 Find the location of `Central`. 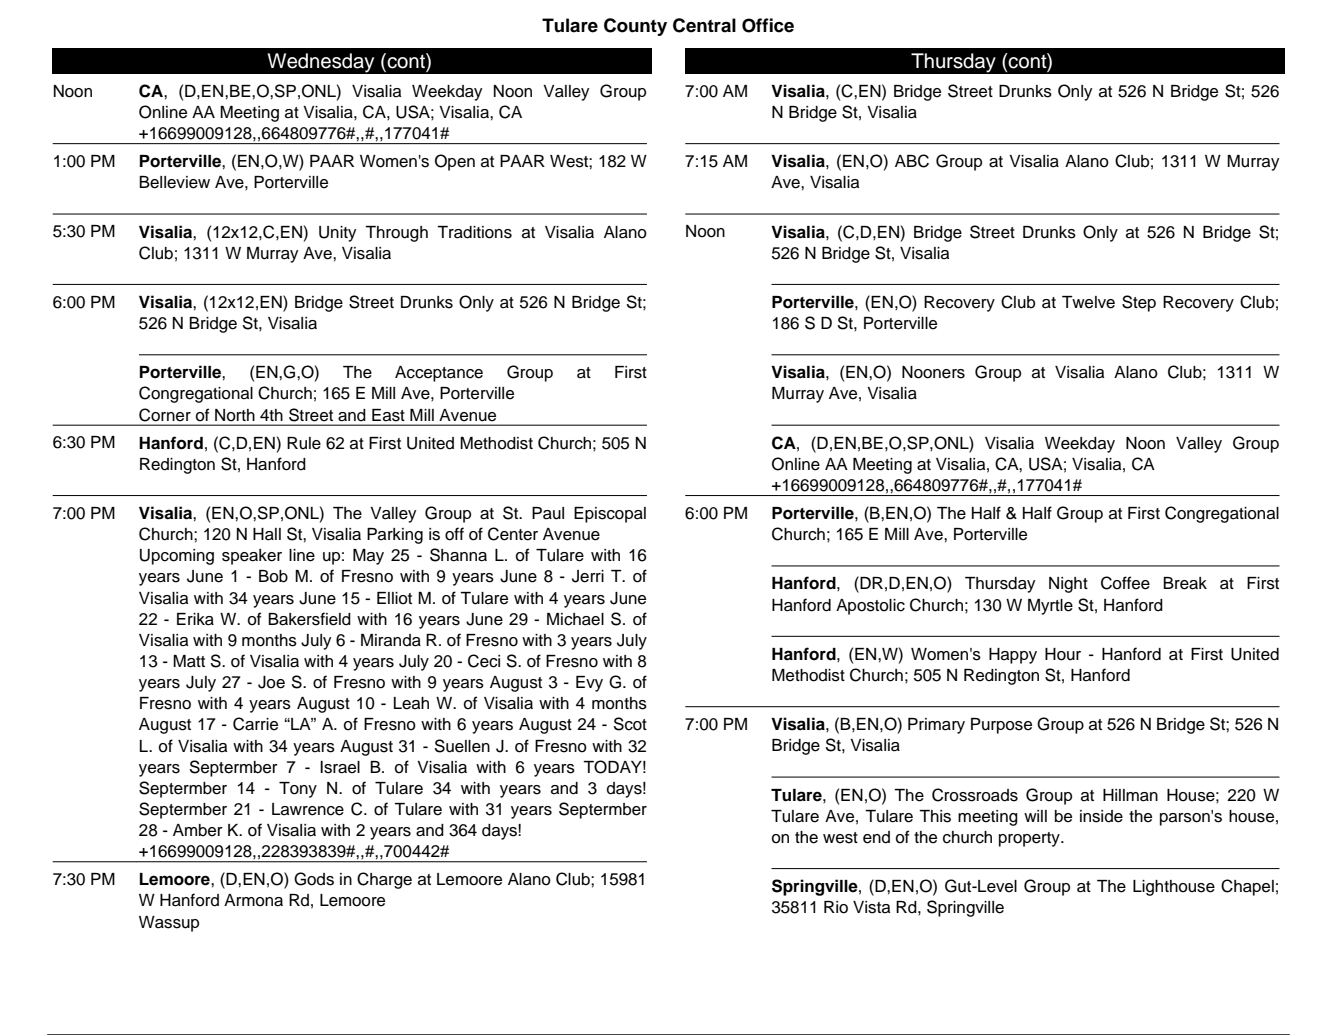

Central is located at coordinates (704, 25).
